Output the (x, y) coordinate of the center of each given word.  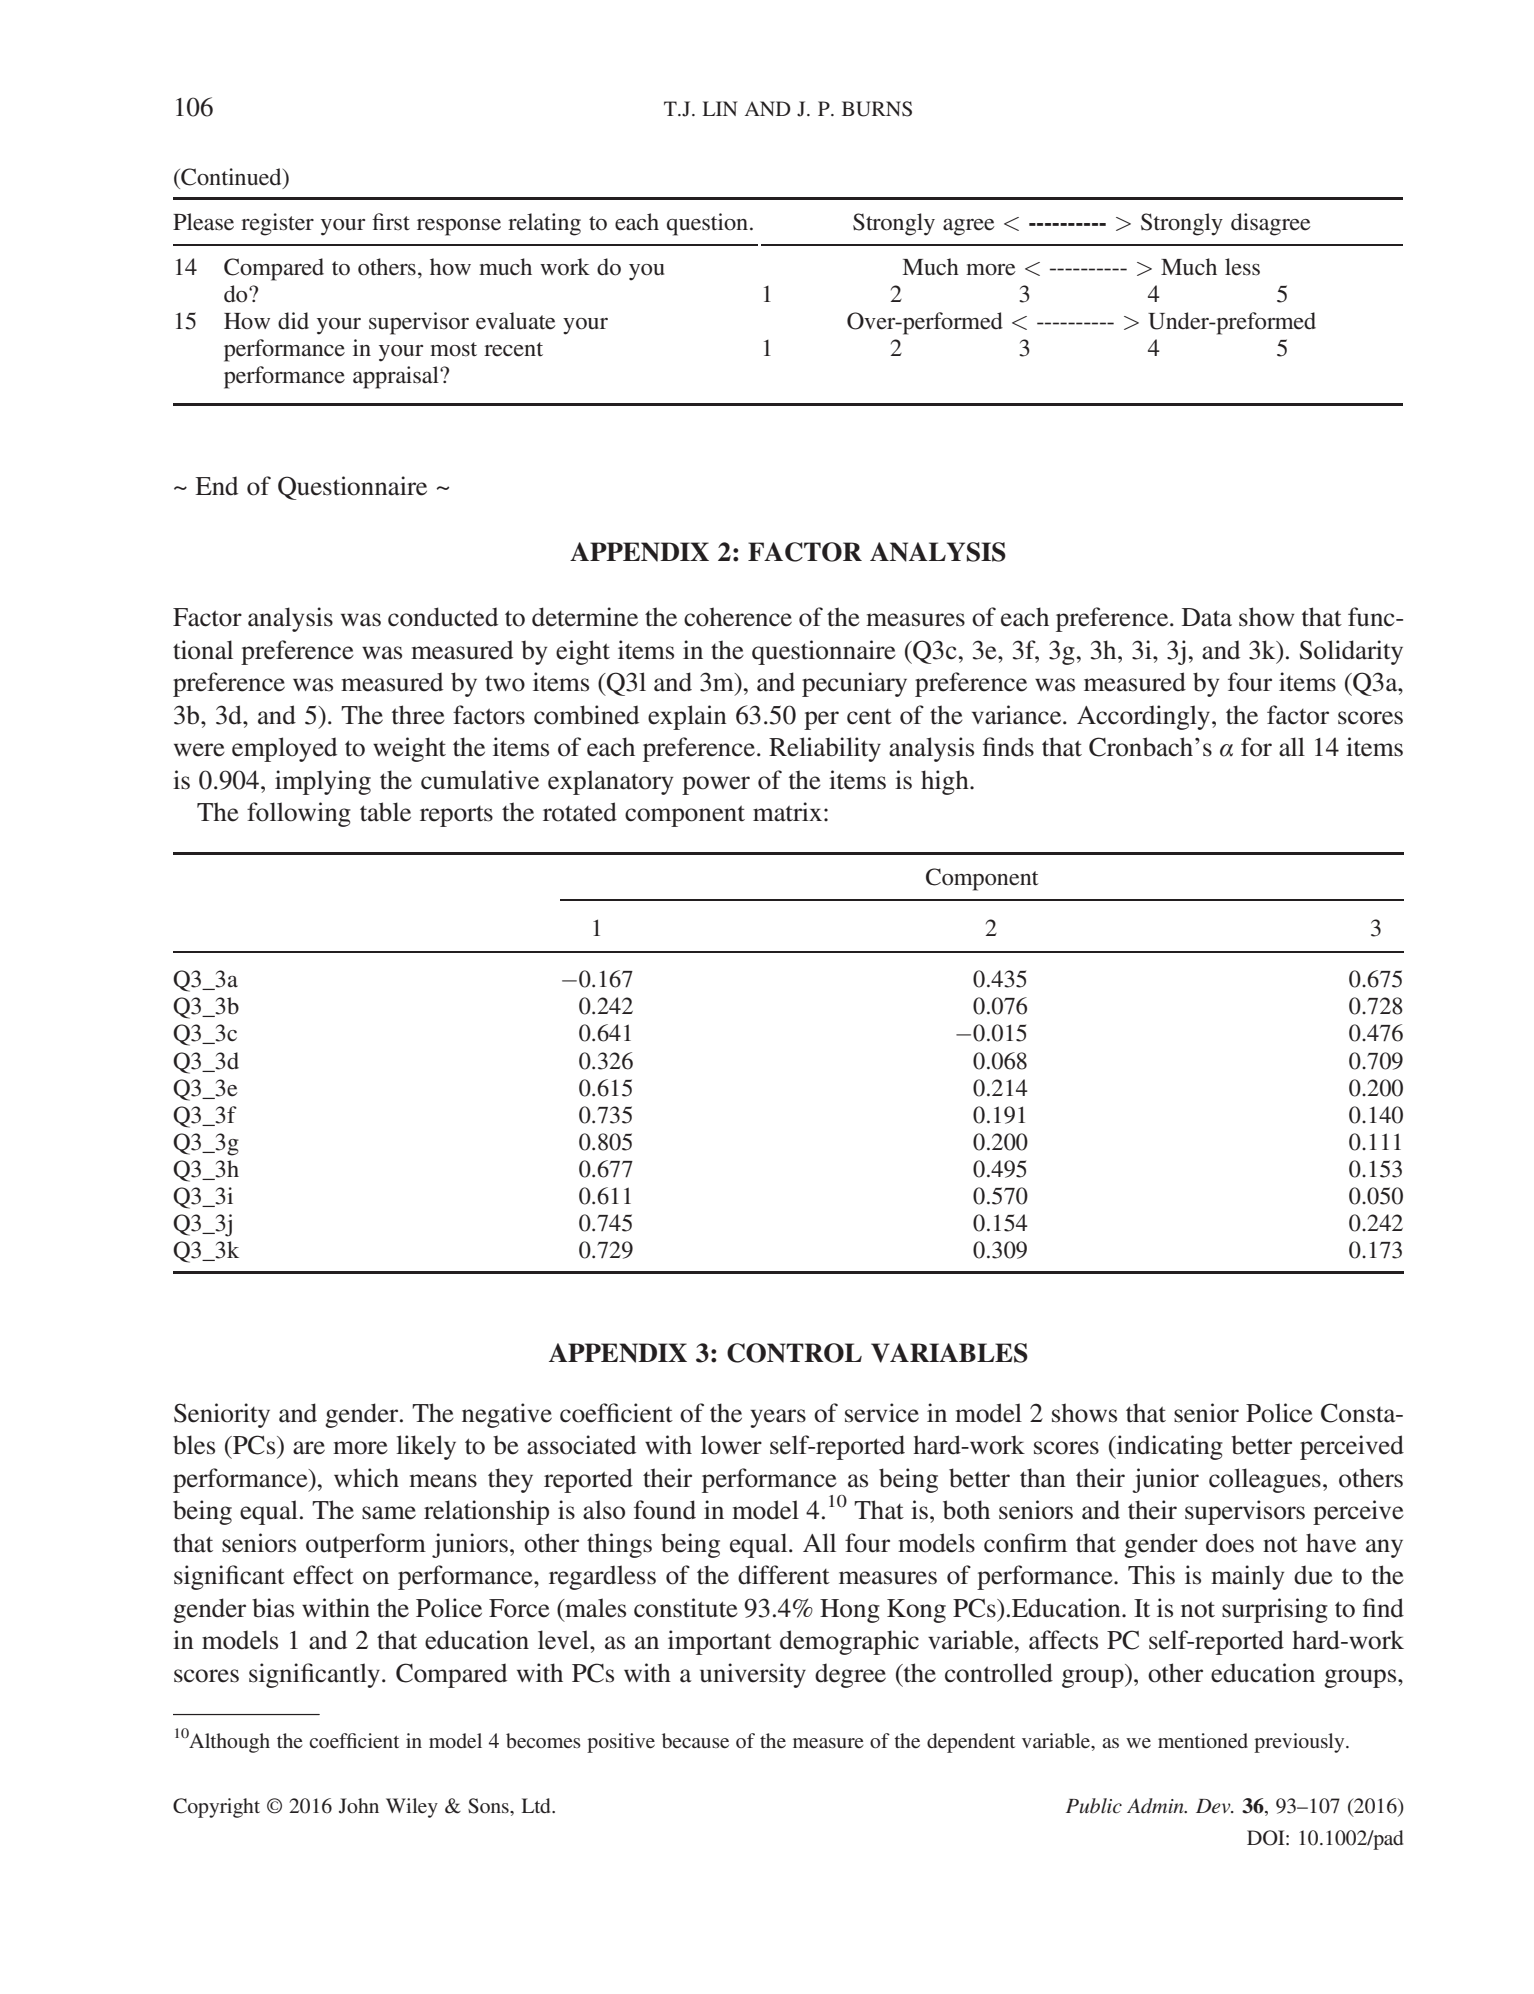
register (277, 224)
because (695, 1740)
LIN (720, 108)
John (359, 1806)
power (716, 785)
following (299, 814)
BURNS (877, 109)
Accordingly (1145, 717)
